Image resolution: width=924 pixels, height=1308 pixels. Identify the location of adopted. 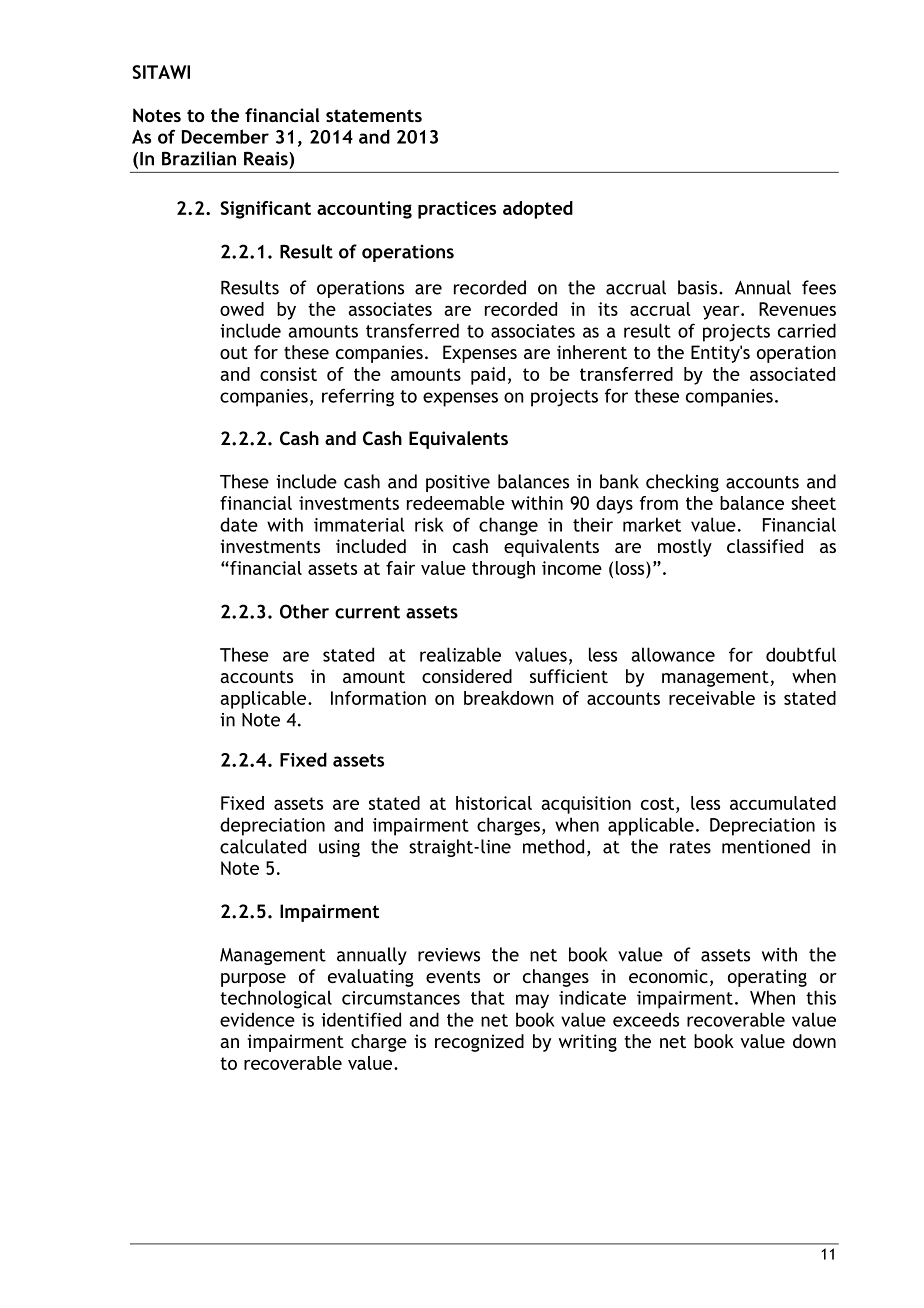
(538, 210).
